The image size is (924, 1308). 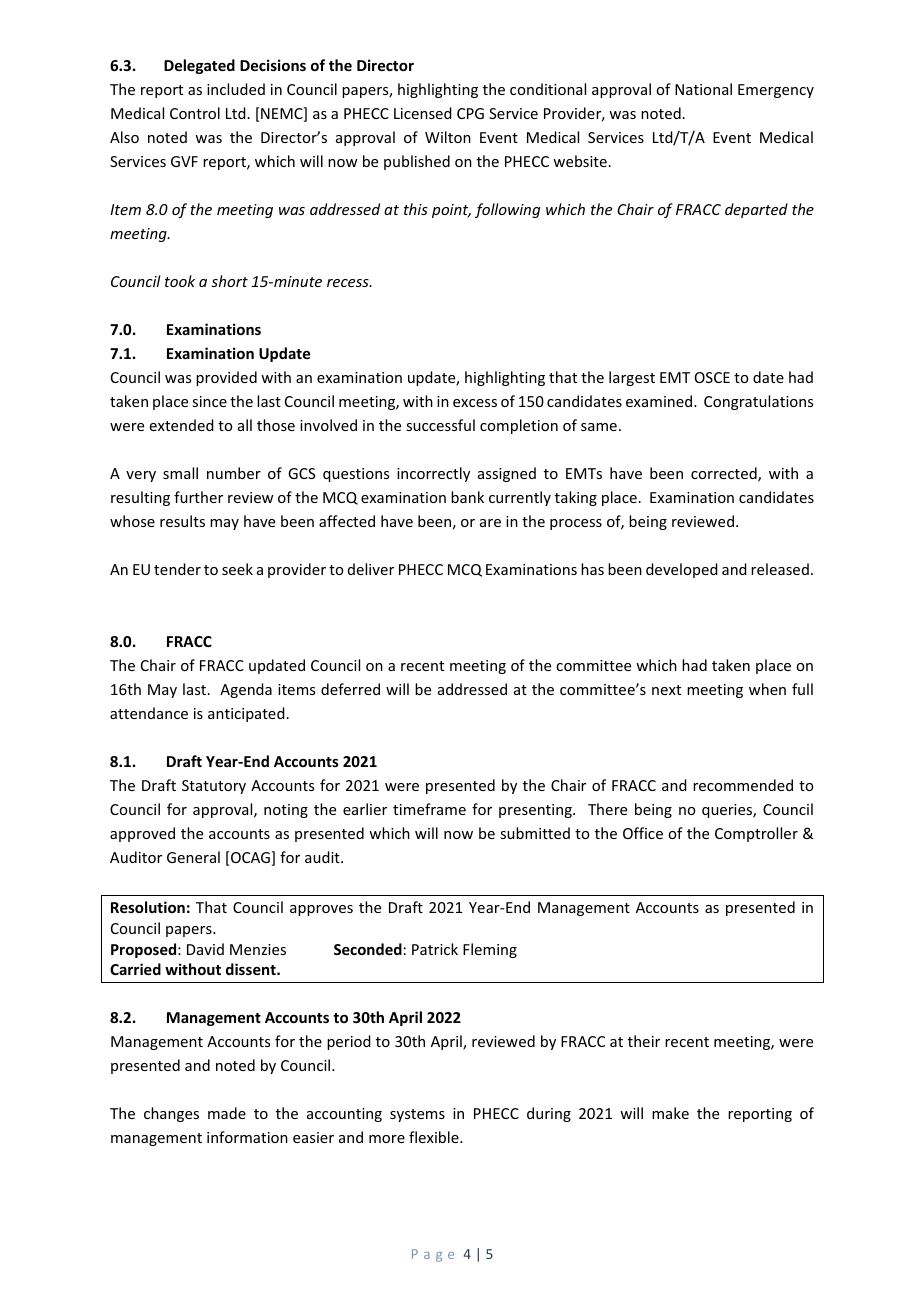 I want to click on National, so click(x=703, y=89).
